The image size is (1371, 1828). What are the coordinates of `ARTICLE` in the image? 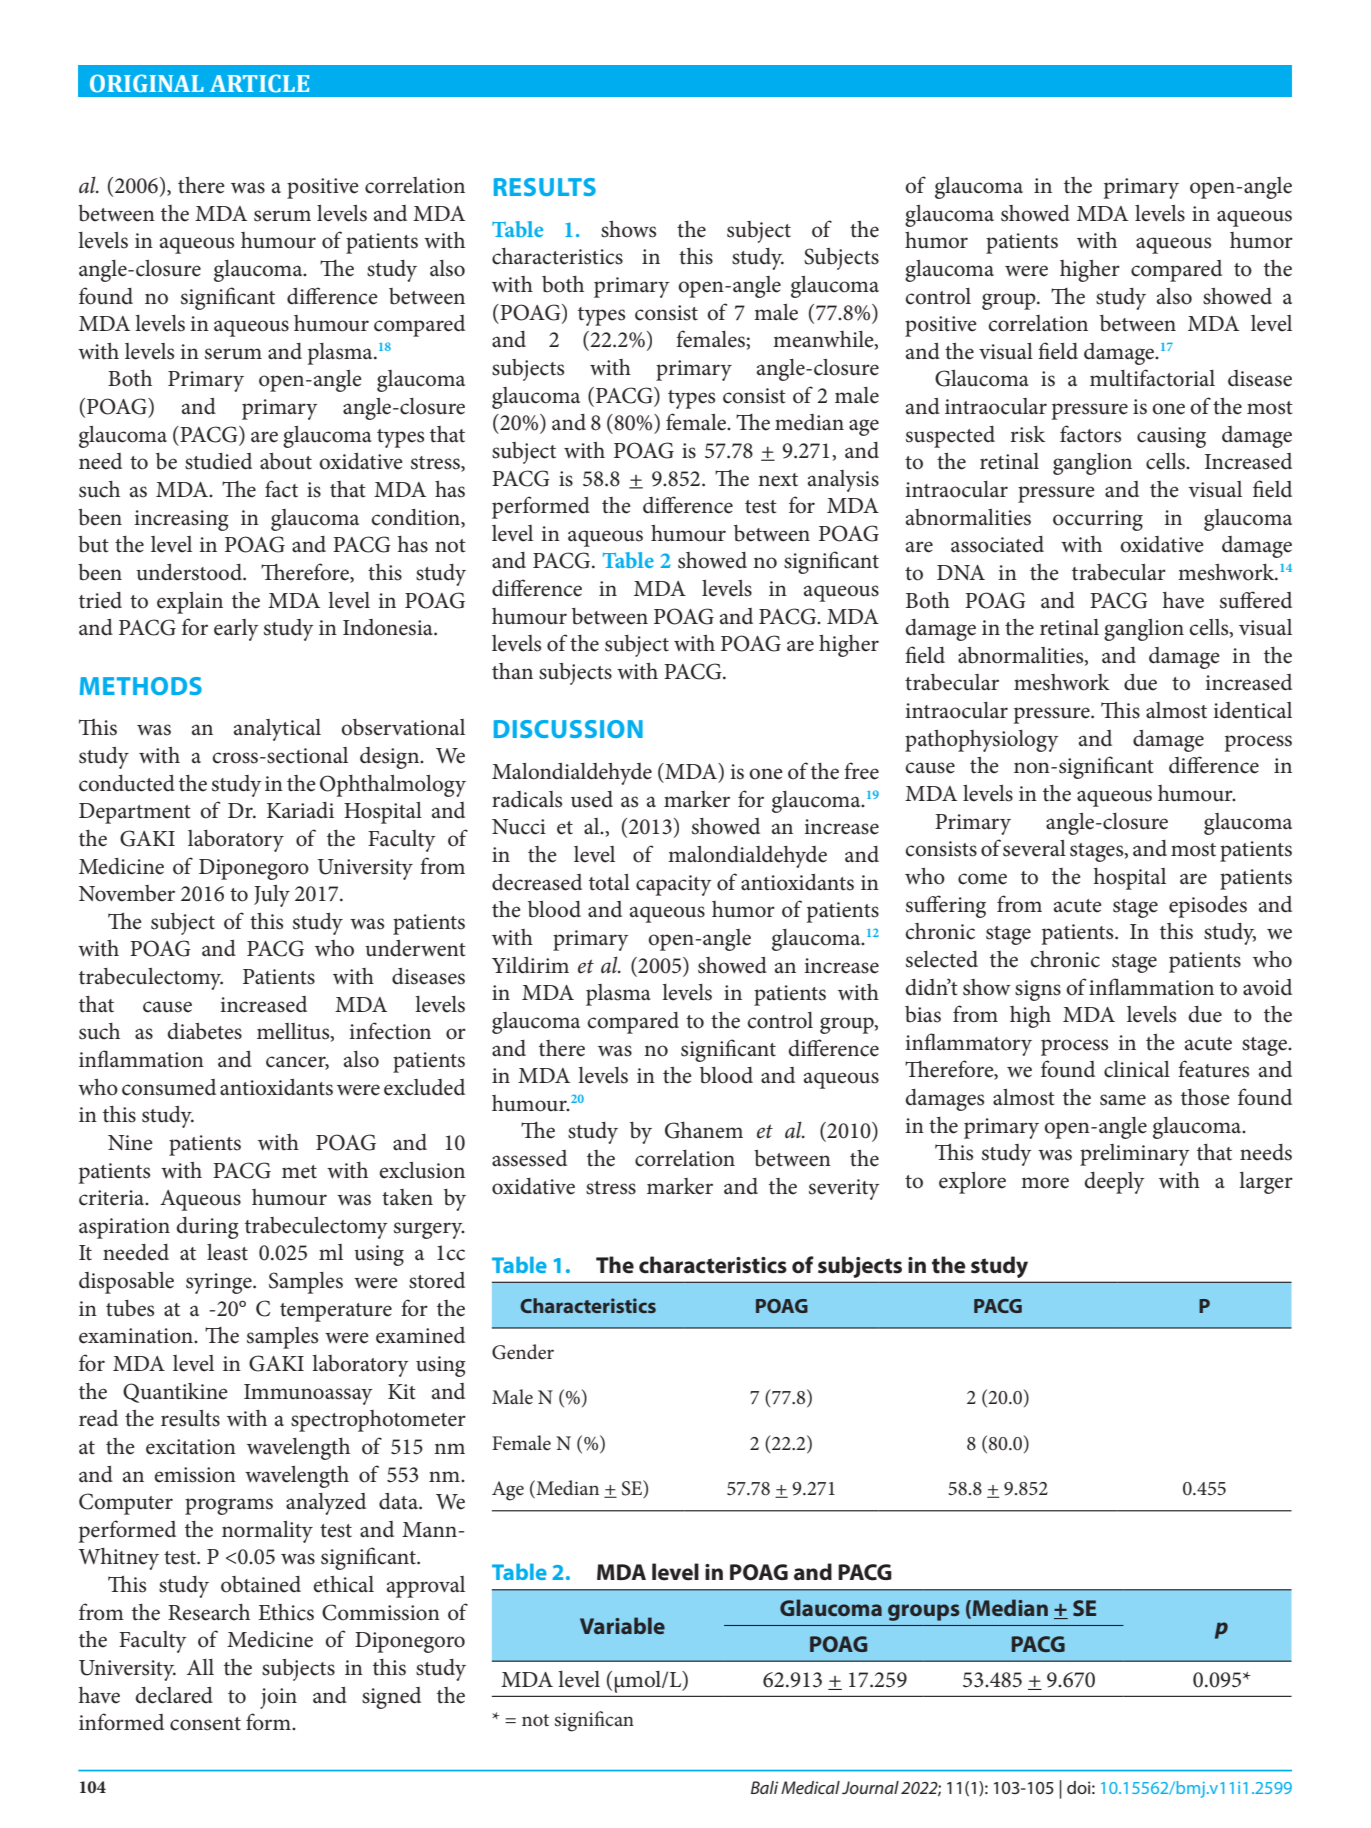 It's located at (259, 83).
